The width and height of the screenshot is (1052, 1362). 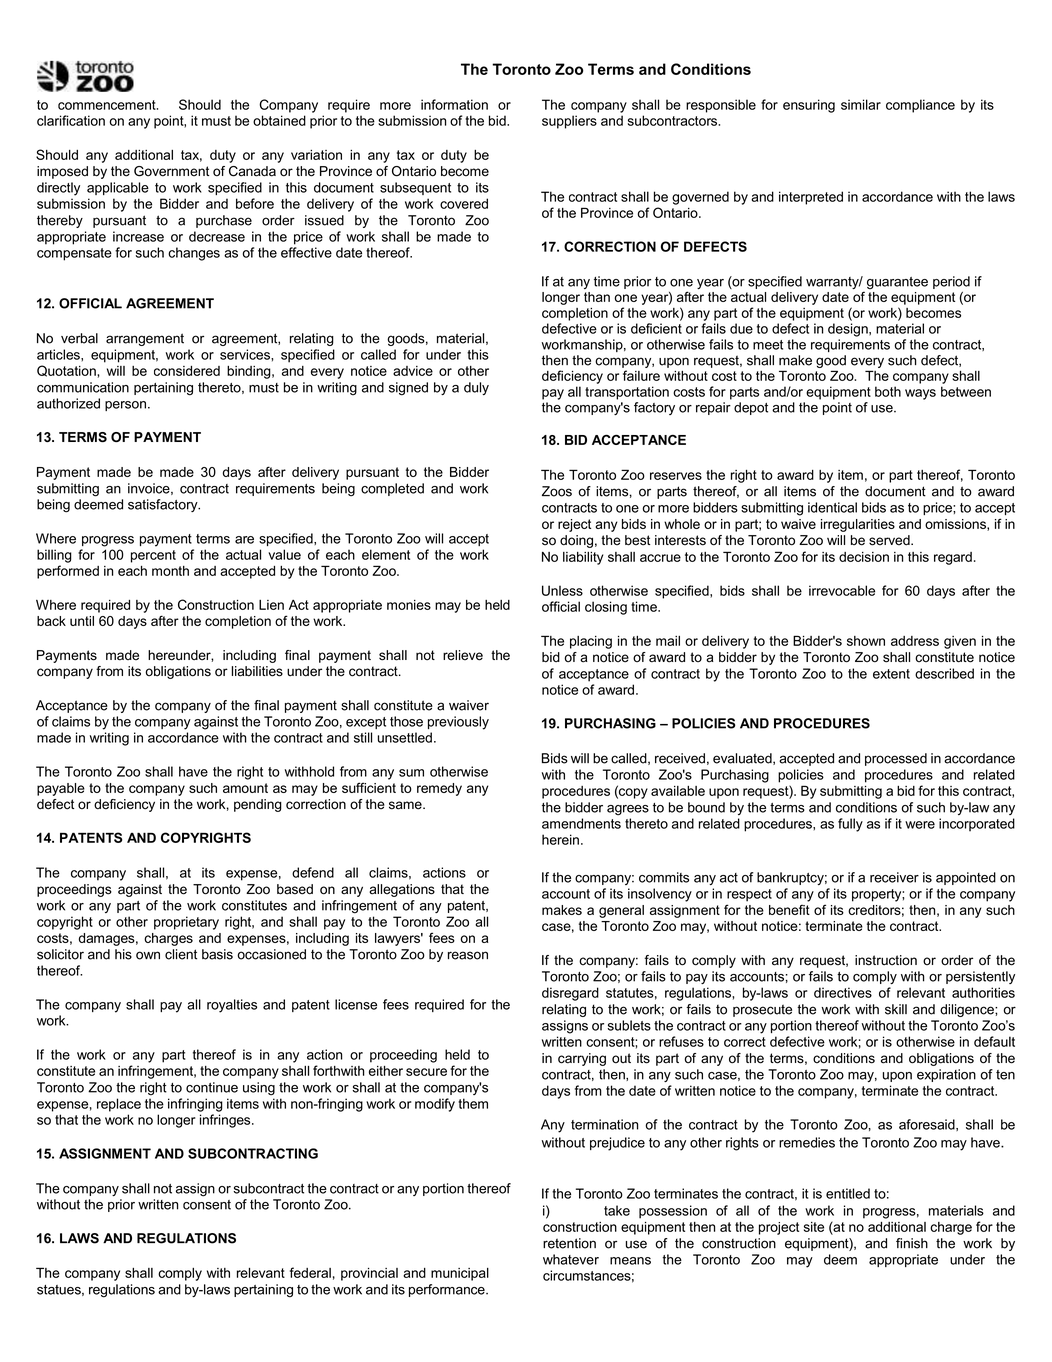 What do you see at coordinates (186, 923) in the screenshot?
I see `proprietary` at bounding box center [186, 923].
